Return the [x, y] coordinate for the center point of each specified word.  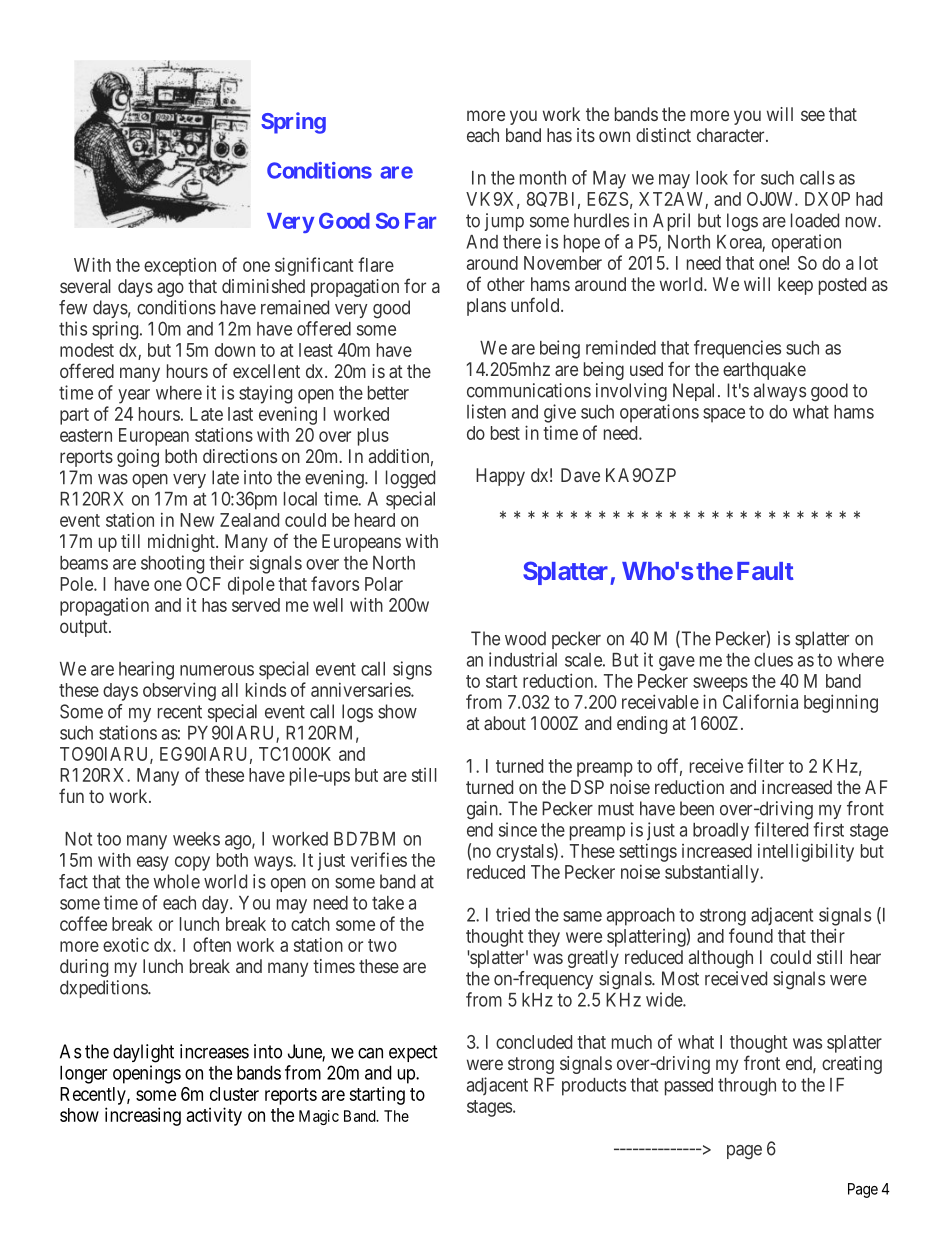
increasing [143, 1116]
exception [180, 266]
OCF [203, 584]
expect [413, 1053]
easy [153, 863]
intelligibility [806, 852]
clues [773, 660]
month [543, 178]
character [732, 135]
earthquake [764, 371]
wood [525, 638]
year [134, 396]
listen [486, 411]
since [518, 829]
